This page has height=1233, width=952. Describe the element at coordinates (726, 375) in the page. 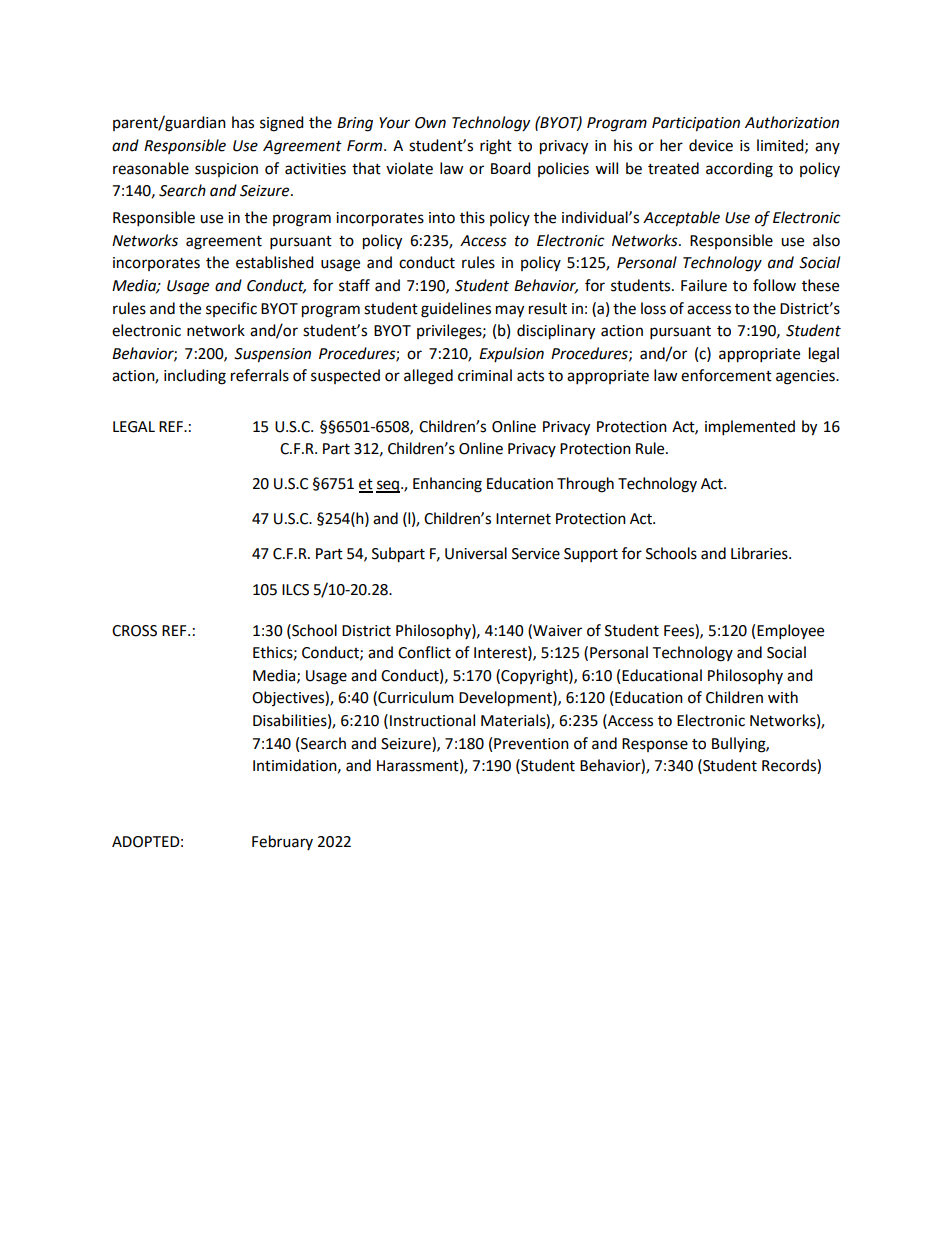

I see `enforcement` at that location.
